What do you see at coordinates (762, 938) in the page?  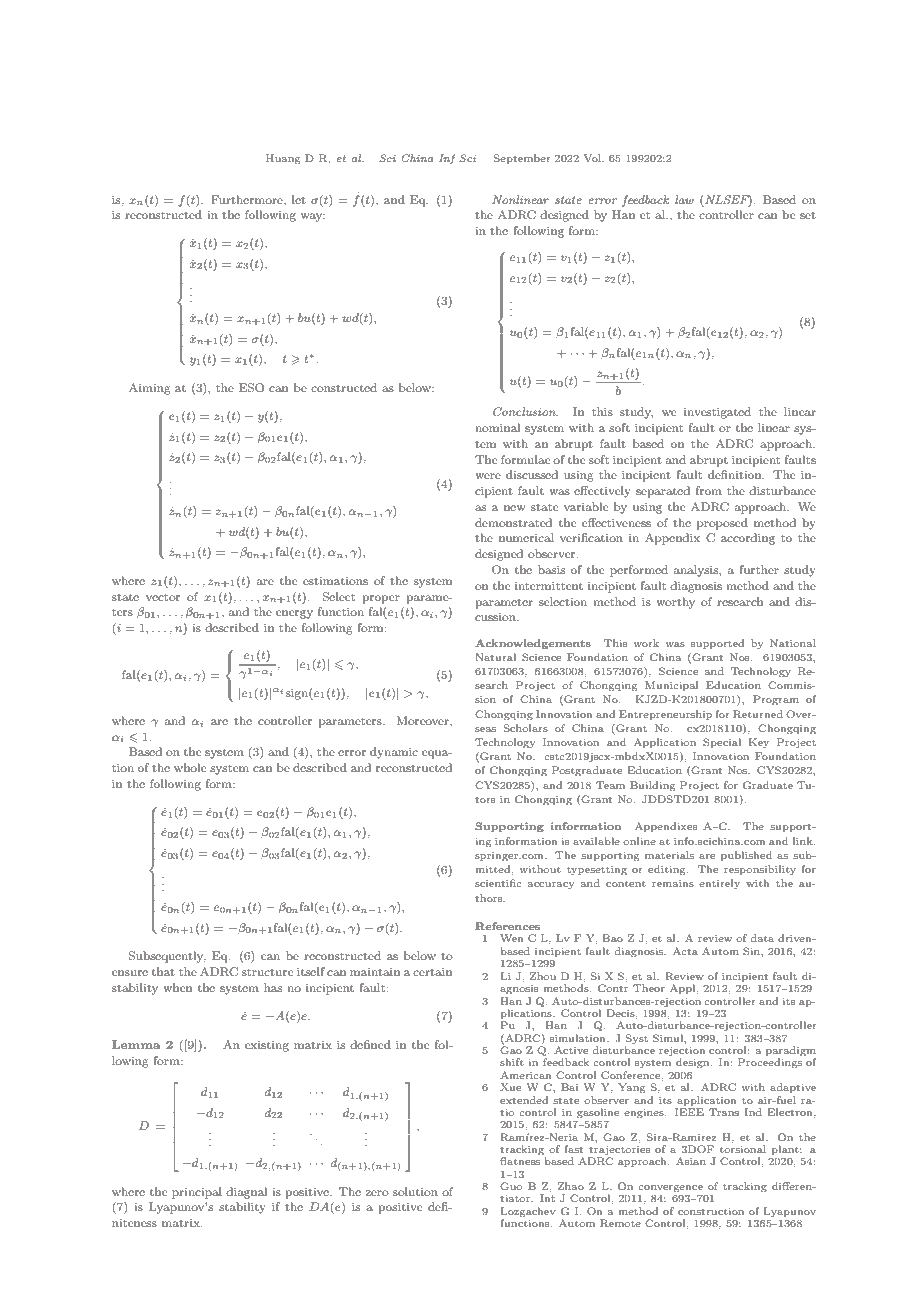 I see `data` at bounding box center [762, 938].
